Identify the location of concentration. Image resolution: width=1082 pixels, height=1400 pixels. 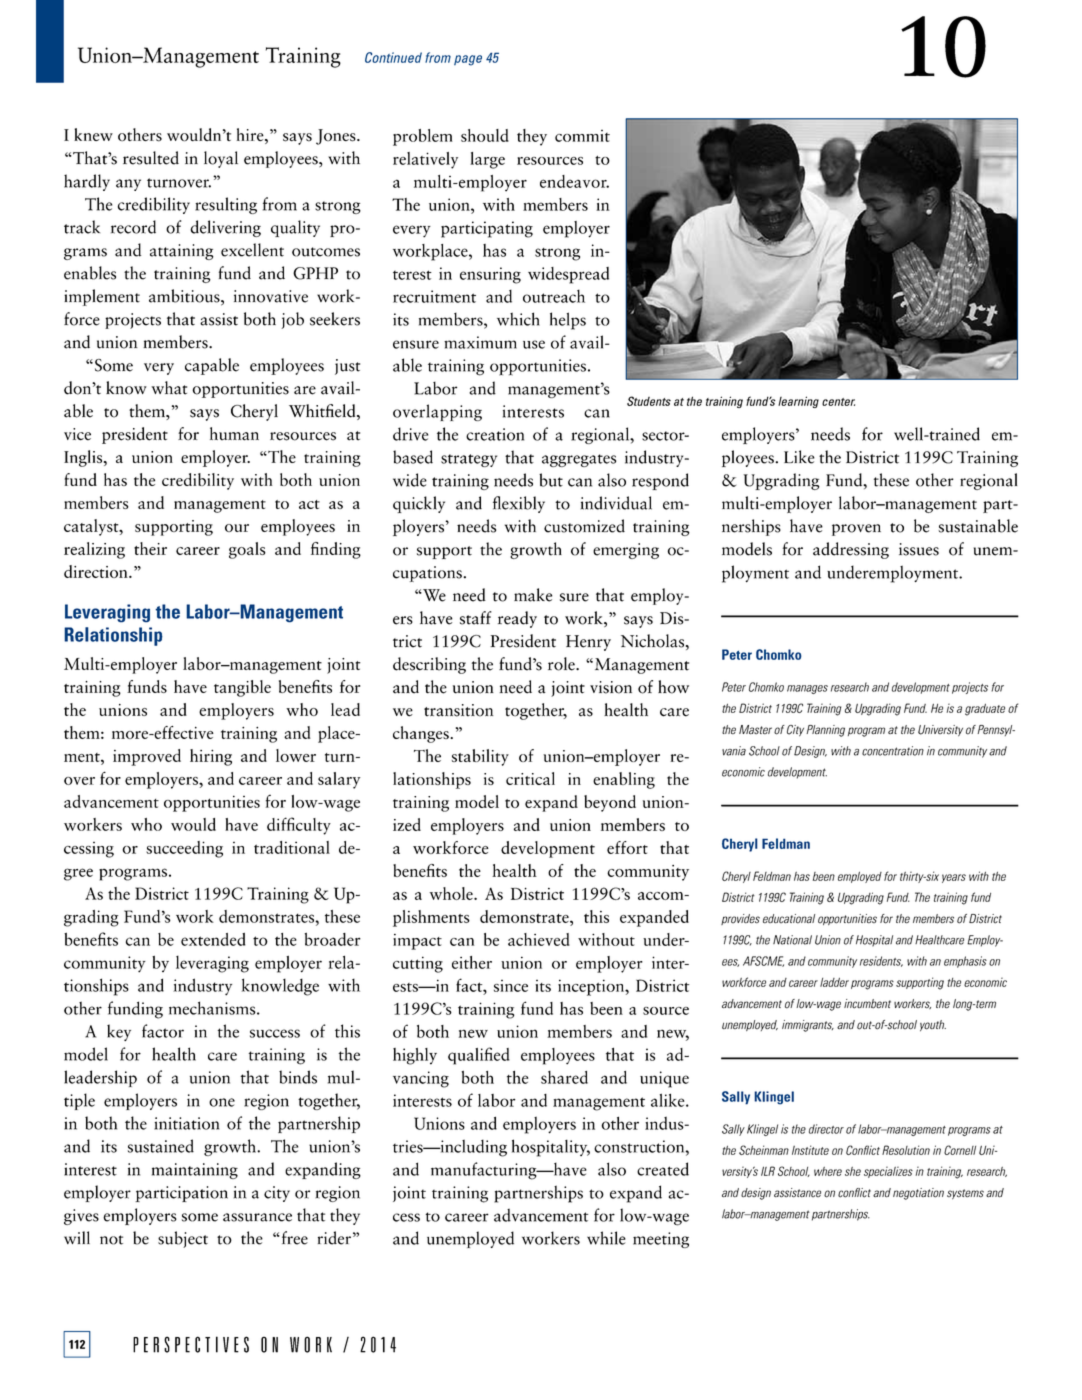
(893, 751).
